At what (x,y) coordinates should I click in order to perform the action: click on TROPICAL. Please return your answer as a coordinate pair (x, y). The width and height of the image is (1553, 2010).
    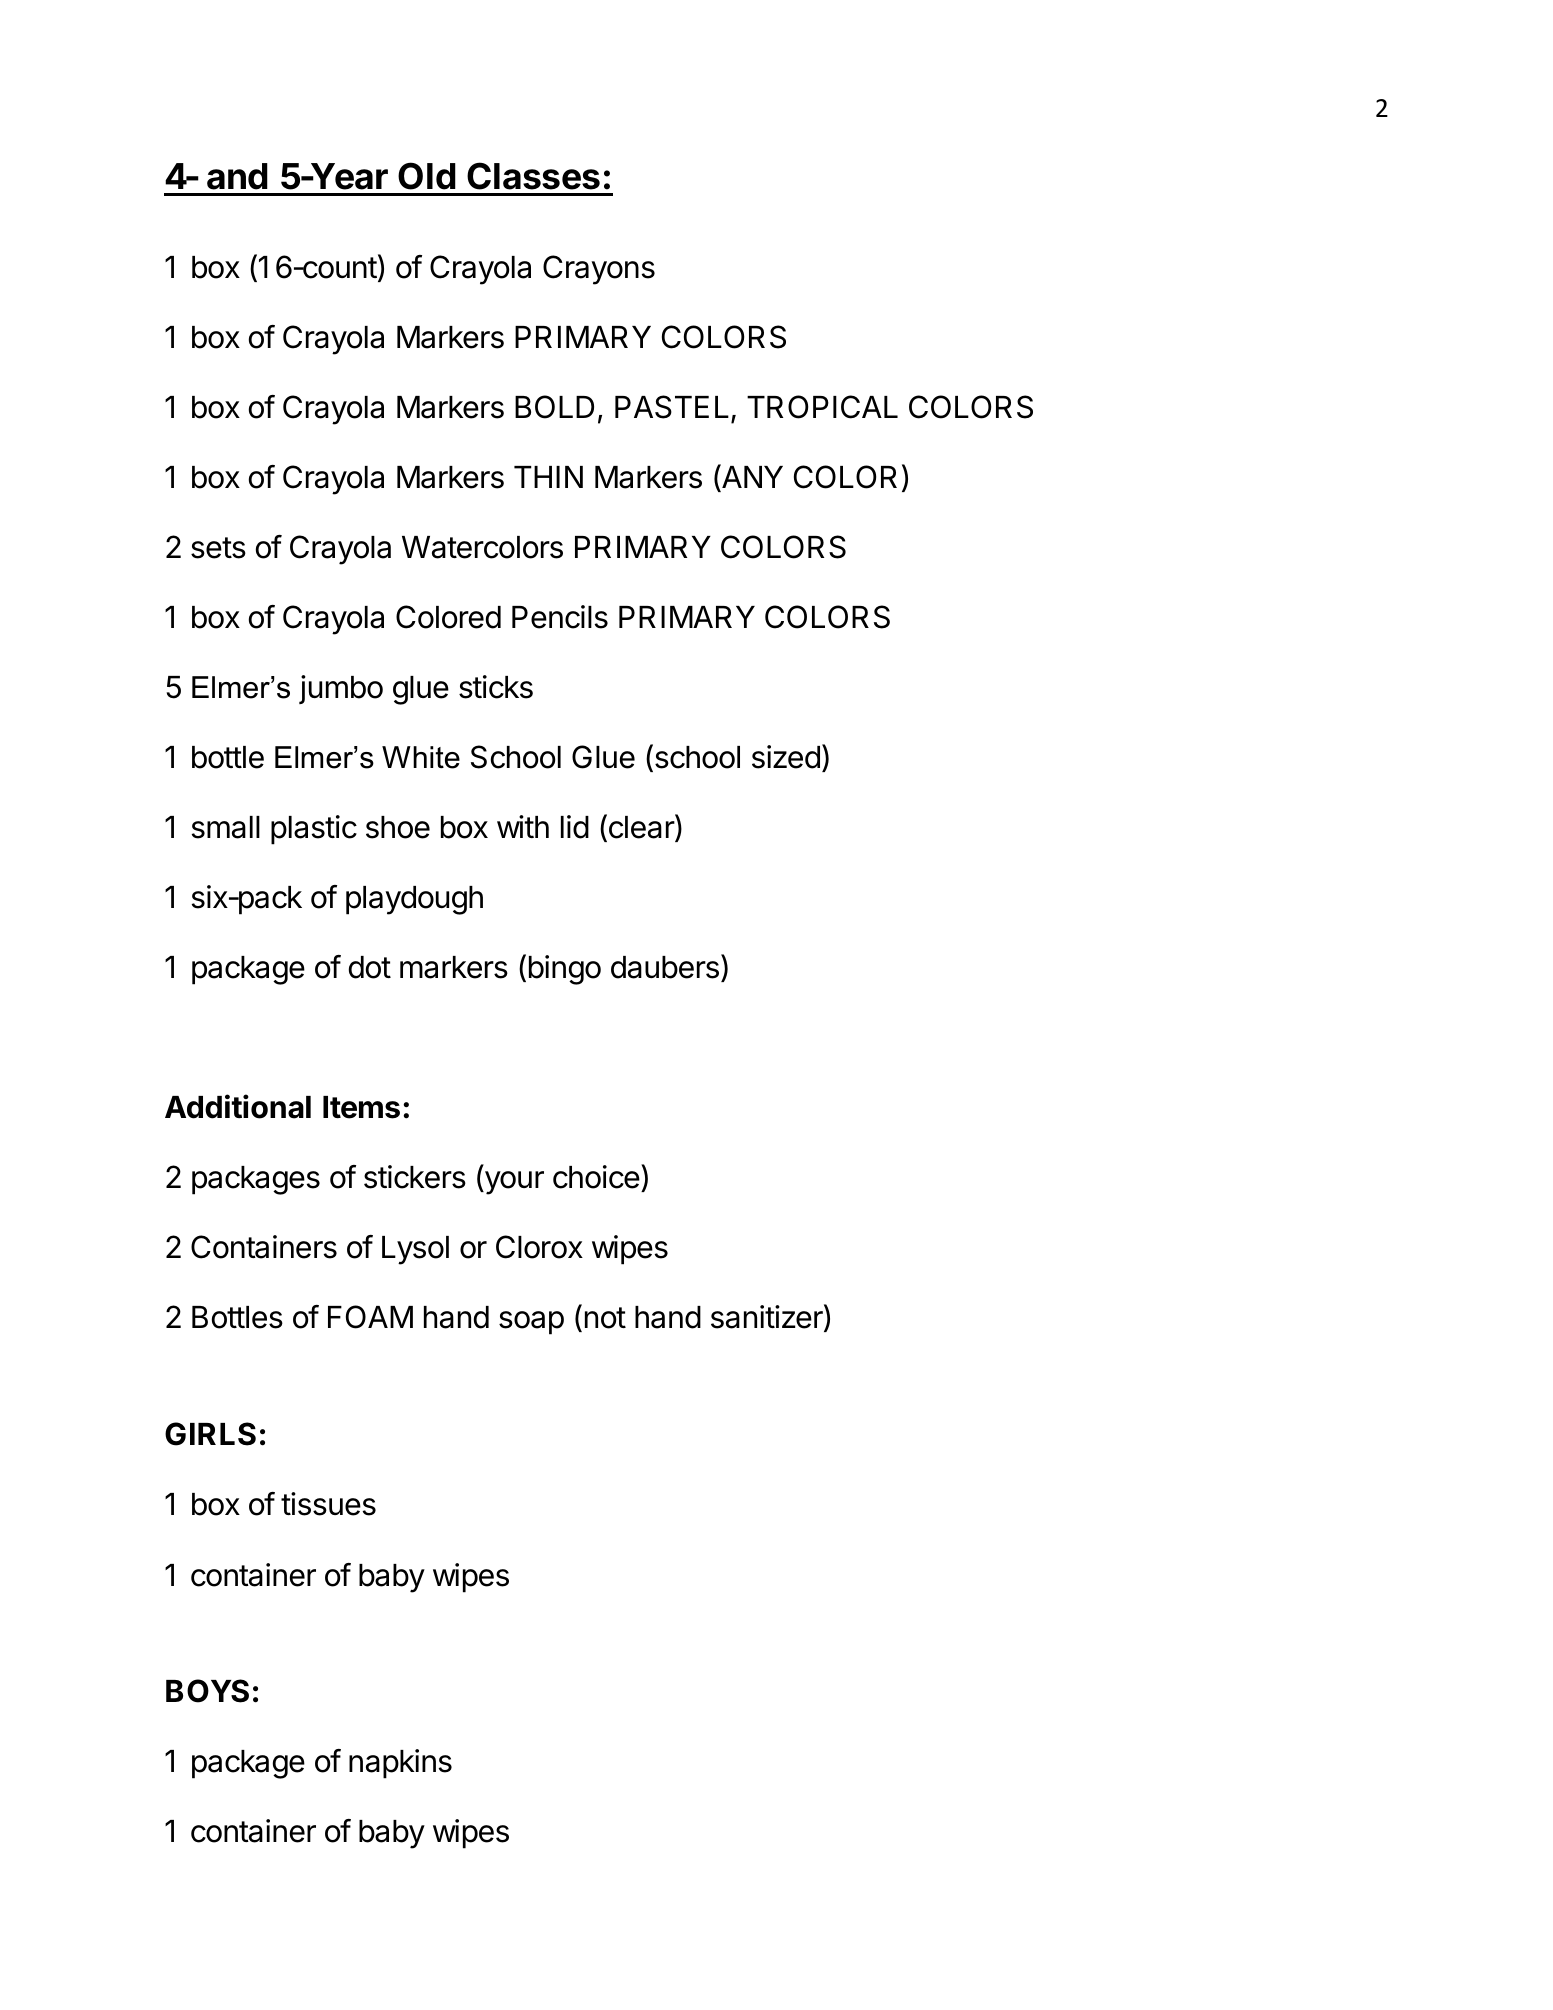
    Looking at the image, I should click on (822, 407).
